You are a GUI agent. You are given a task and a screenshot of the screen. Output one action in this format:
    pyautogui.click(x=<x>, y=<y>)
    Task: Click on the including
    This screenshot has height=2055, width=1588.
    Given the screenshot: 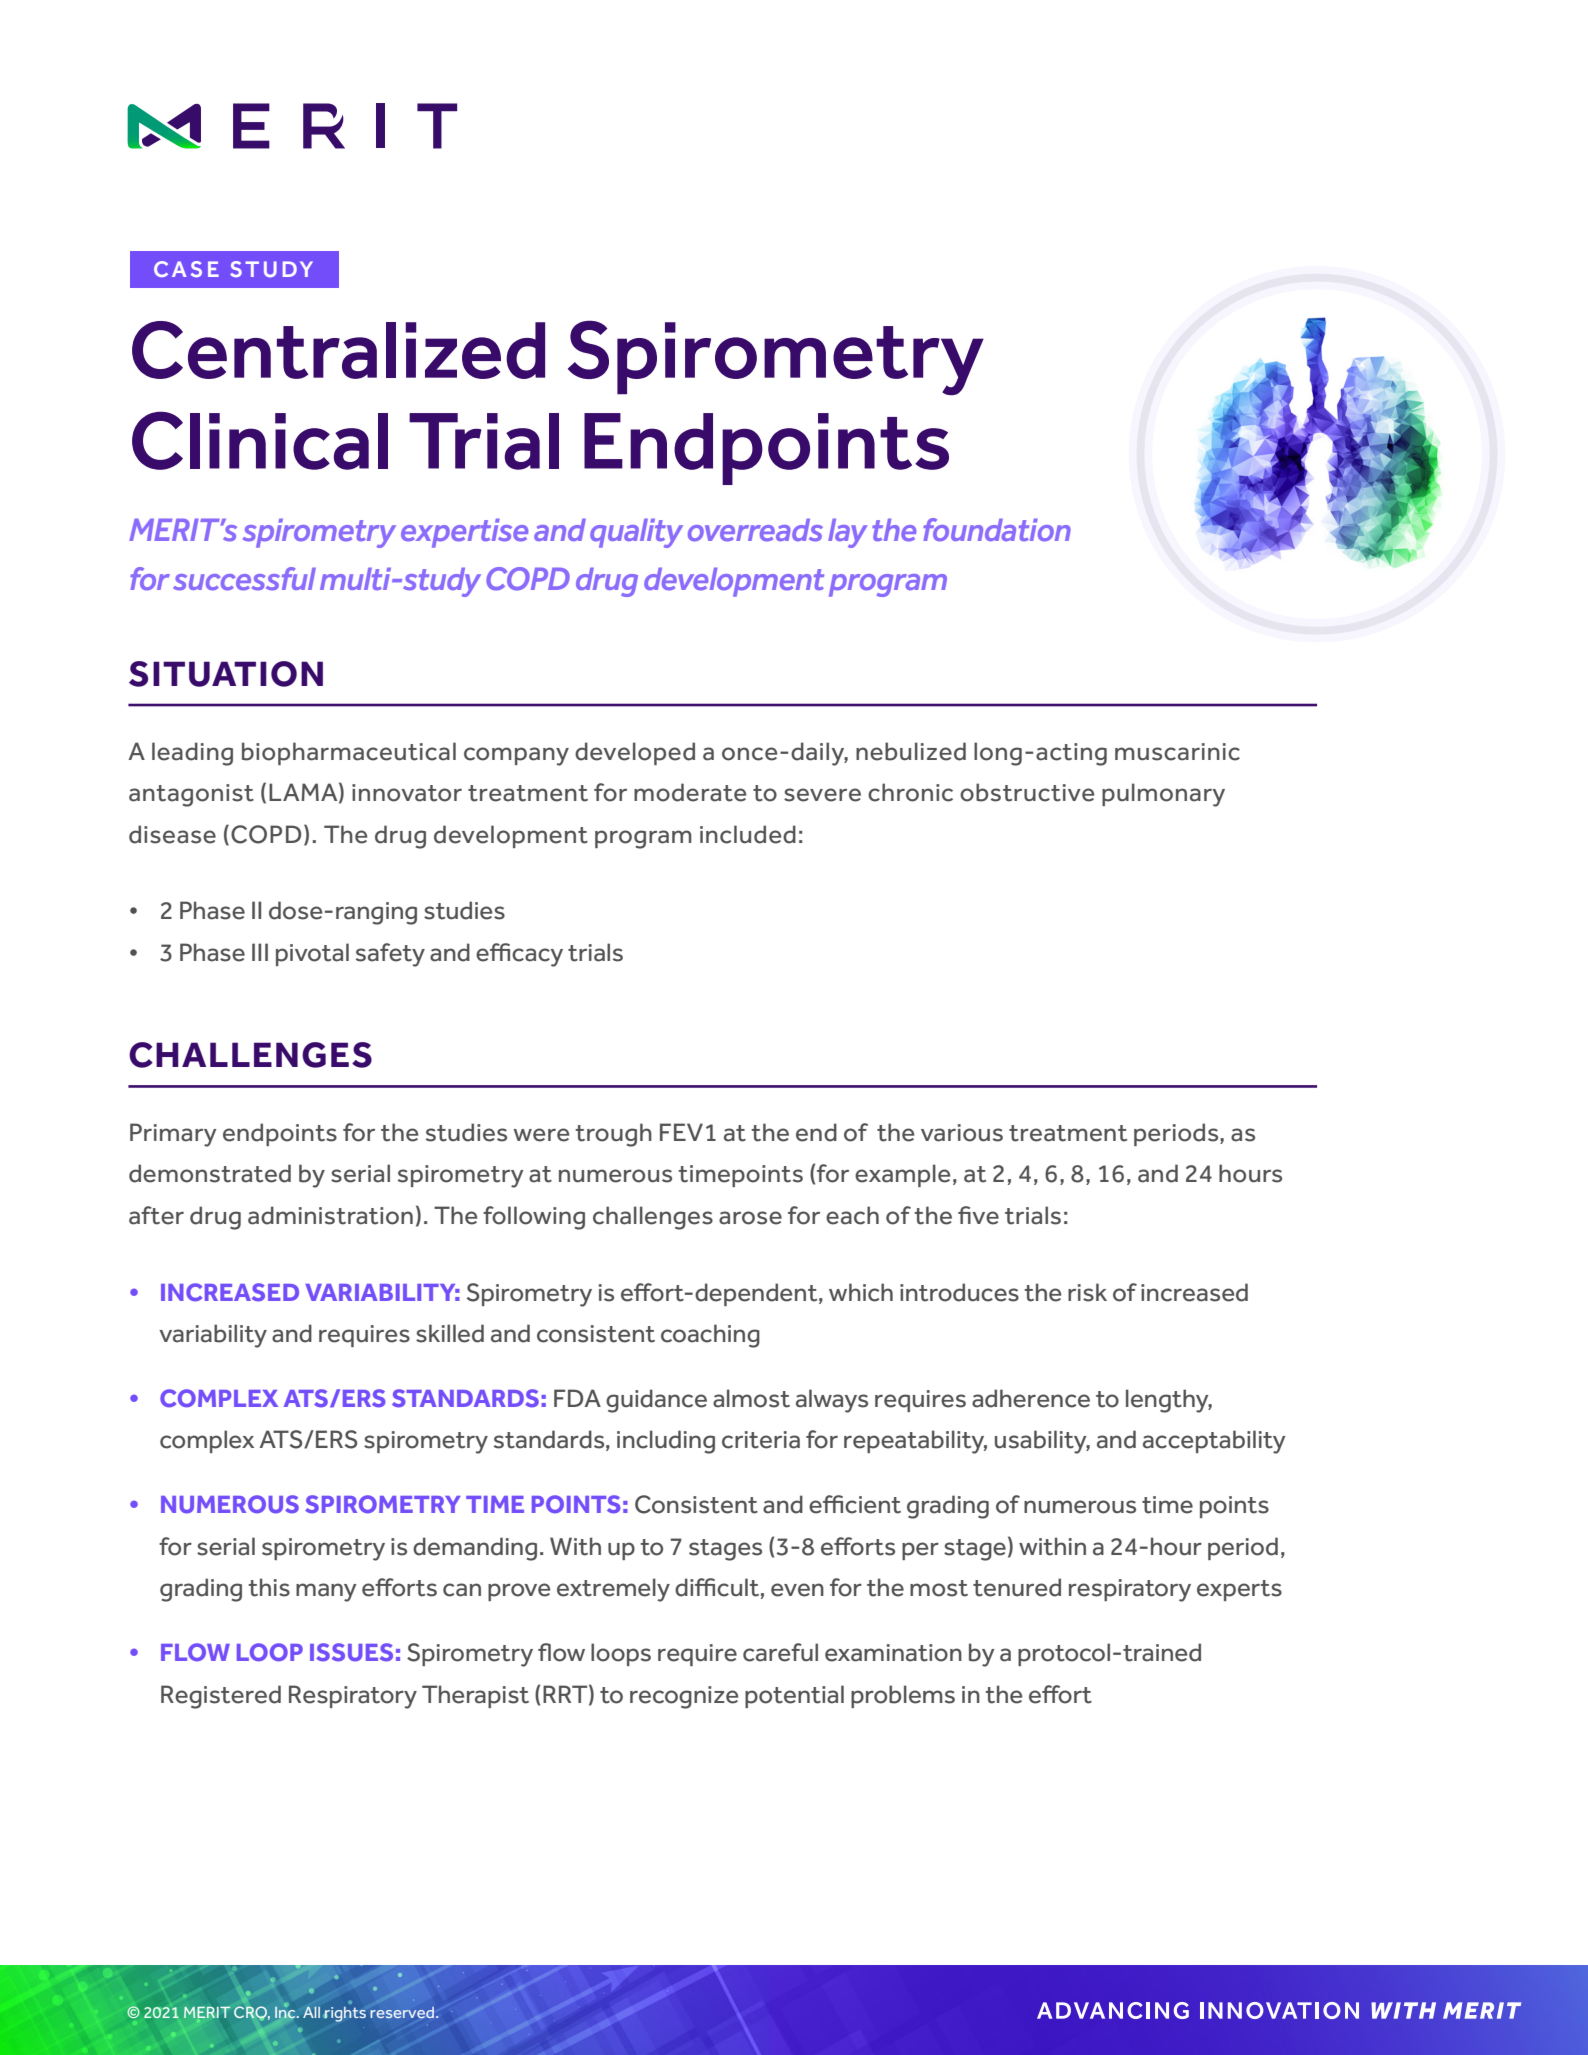 What is the action you would take?
    pyautogui.click(x=666, y=1442)
